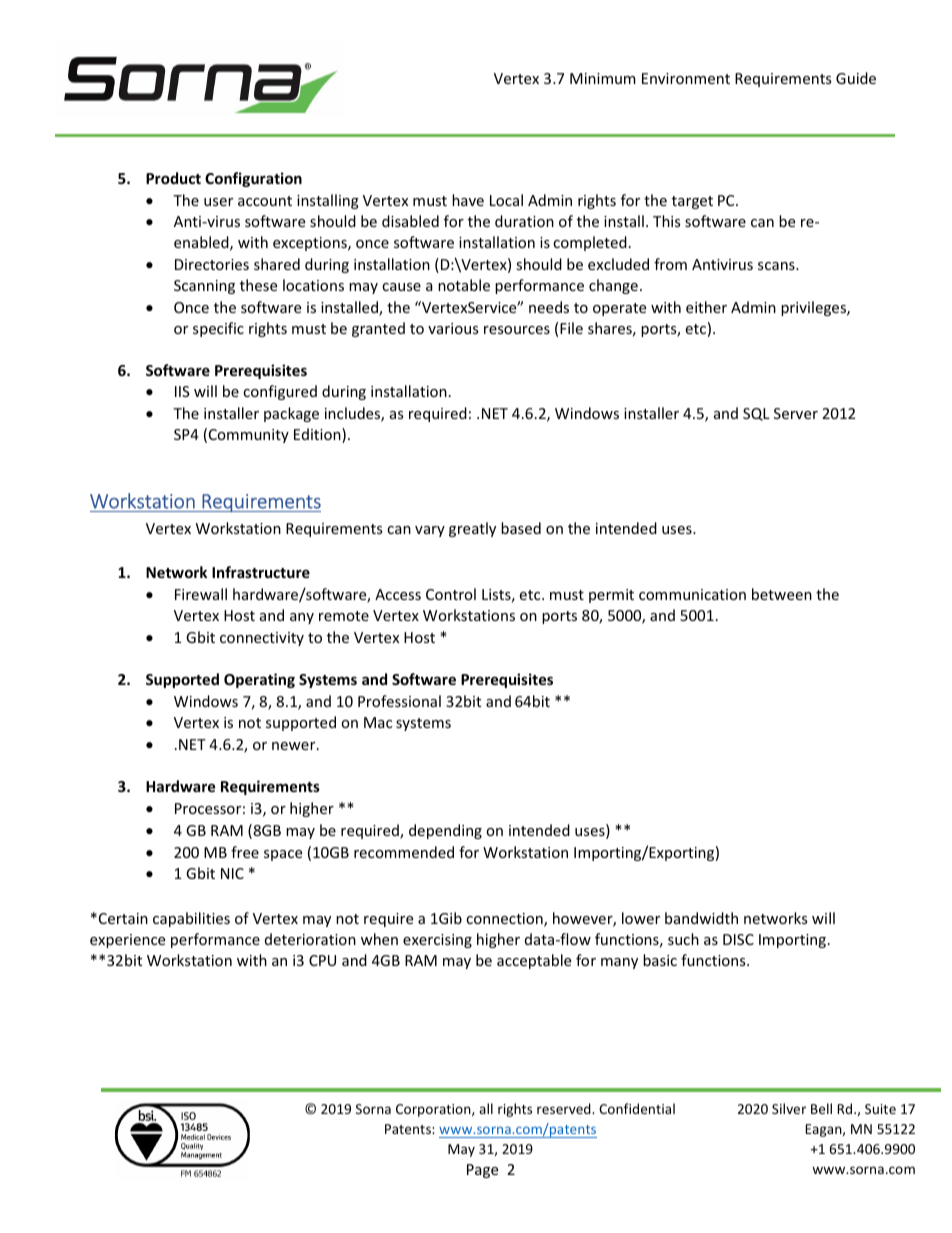  I want to click on package, so click(291, 414).
